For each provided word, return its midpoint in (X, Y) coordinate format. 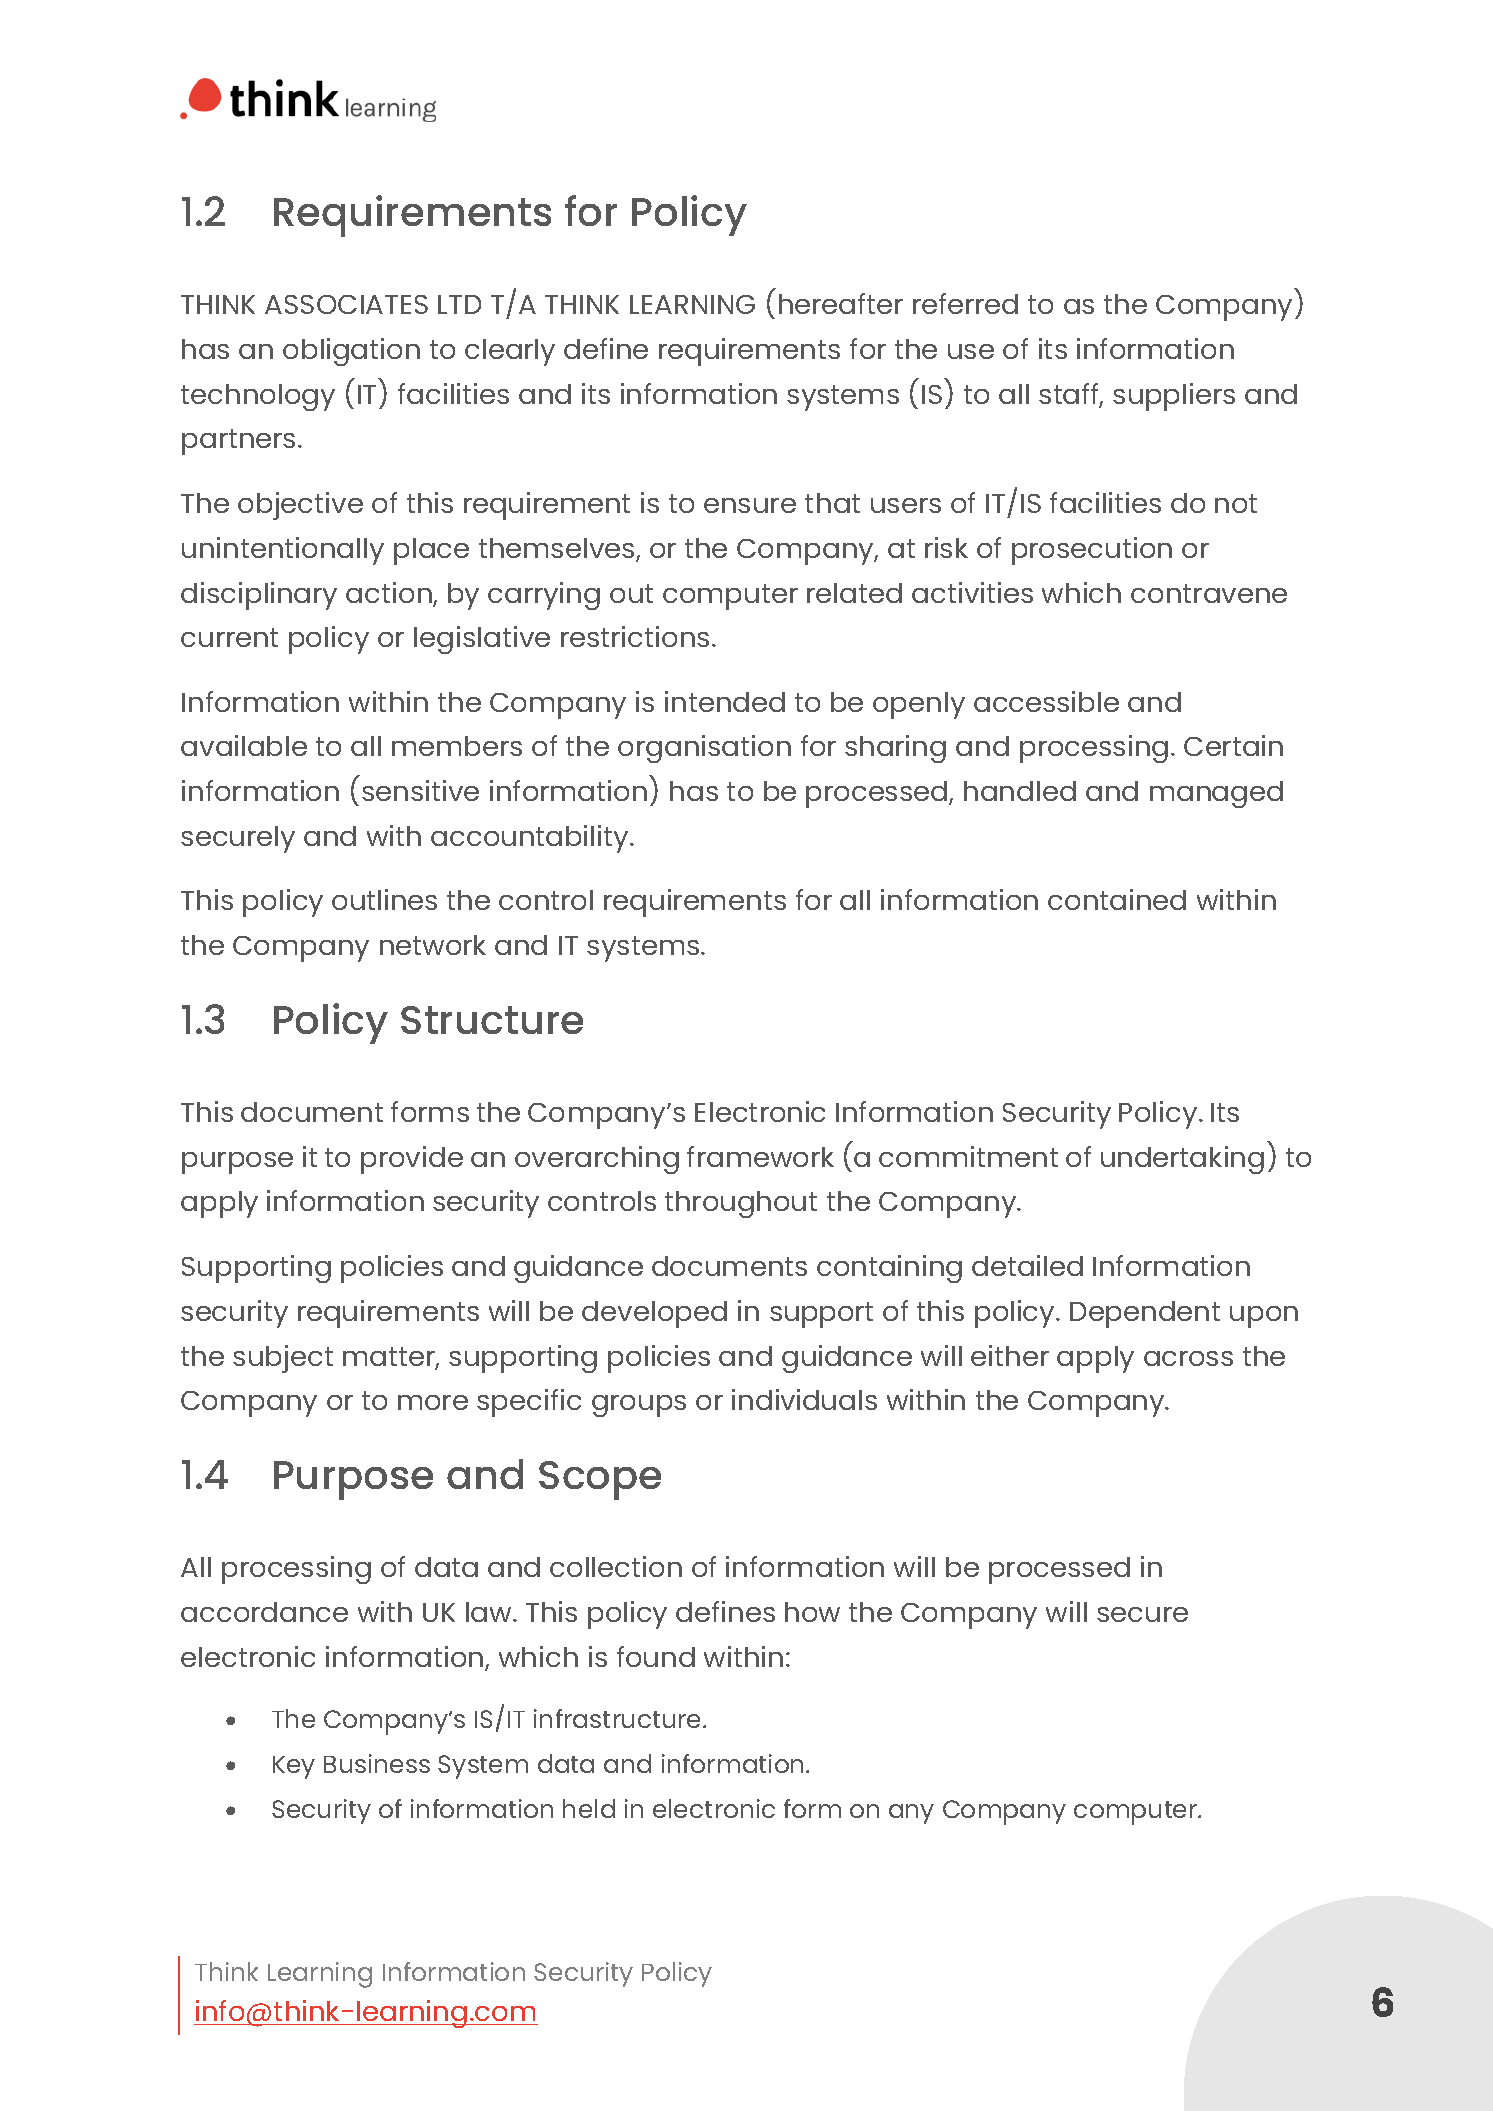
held (589, 1808)
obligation (351, 352)
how (812, 1612)
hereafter (841, 303)
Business (377, 1763)
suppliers (1174, 397)
